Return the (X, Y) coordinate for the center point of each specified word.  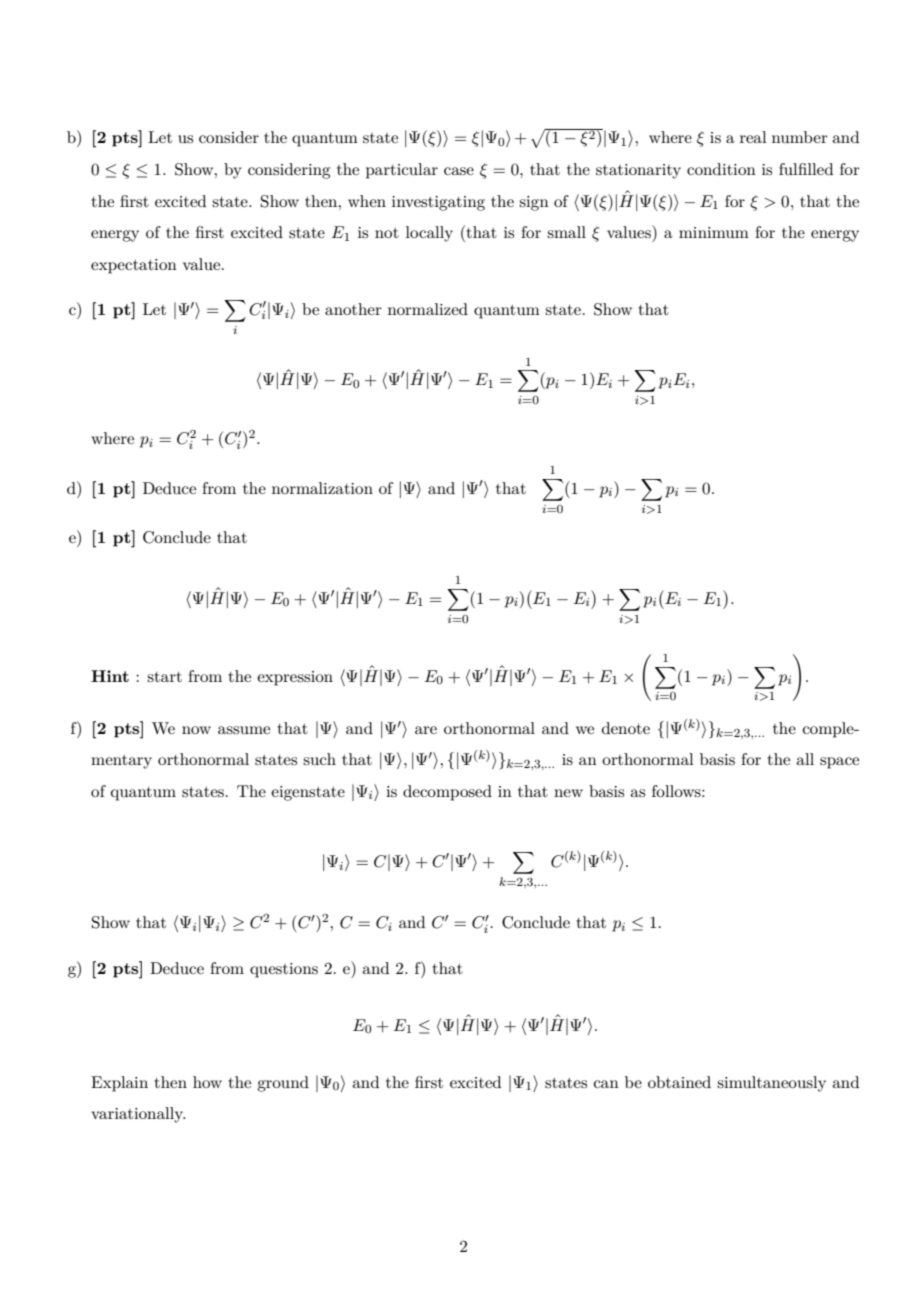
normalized (428, 309)
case (459, 171)
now (196, 730)
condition (721, 169)
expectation (134, 266)
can (606, 1084)
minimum (714, 232)
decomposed (447, 793)
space (839, 763)
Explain (119, 1084)
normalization (322, 488)
